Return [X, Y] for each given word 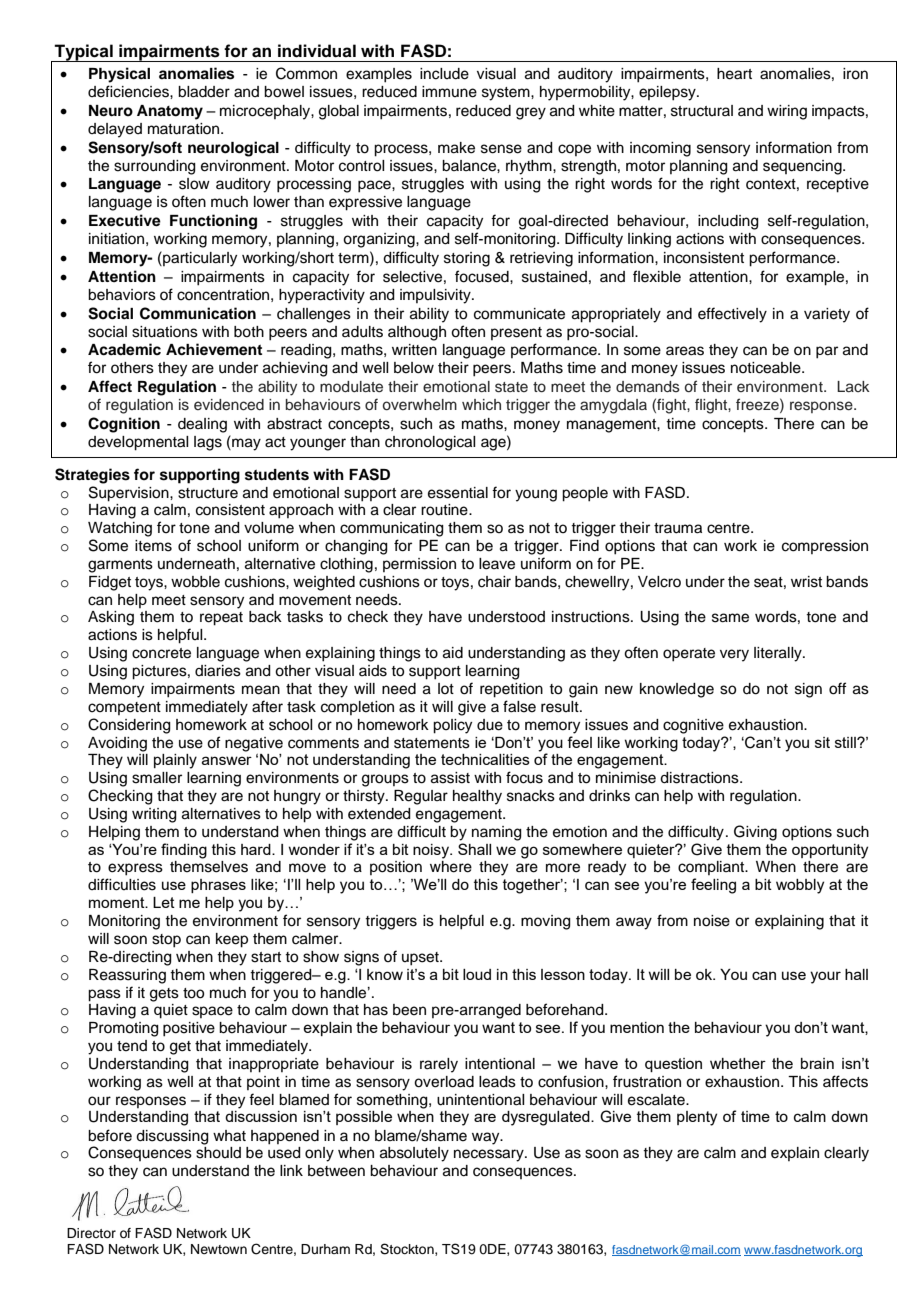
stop [166, 941]
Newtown [219, 1249]
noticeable [767, 368]
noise [712, 921]
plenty [697, 1118]
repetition [511, 690]
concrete [161, 653]
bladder [204, 92]
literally [779, 654]
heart [734, 74]
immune [449, 92]
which [481, 405]
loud [477, 974]
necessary [490, 1155]
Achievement [214, 349]
